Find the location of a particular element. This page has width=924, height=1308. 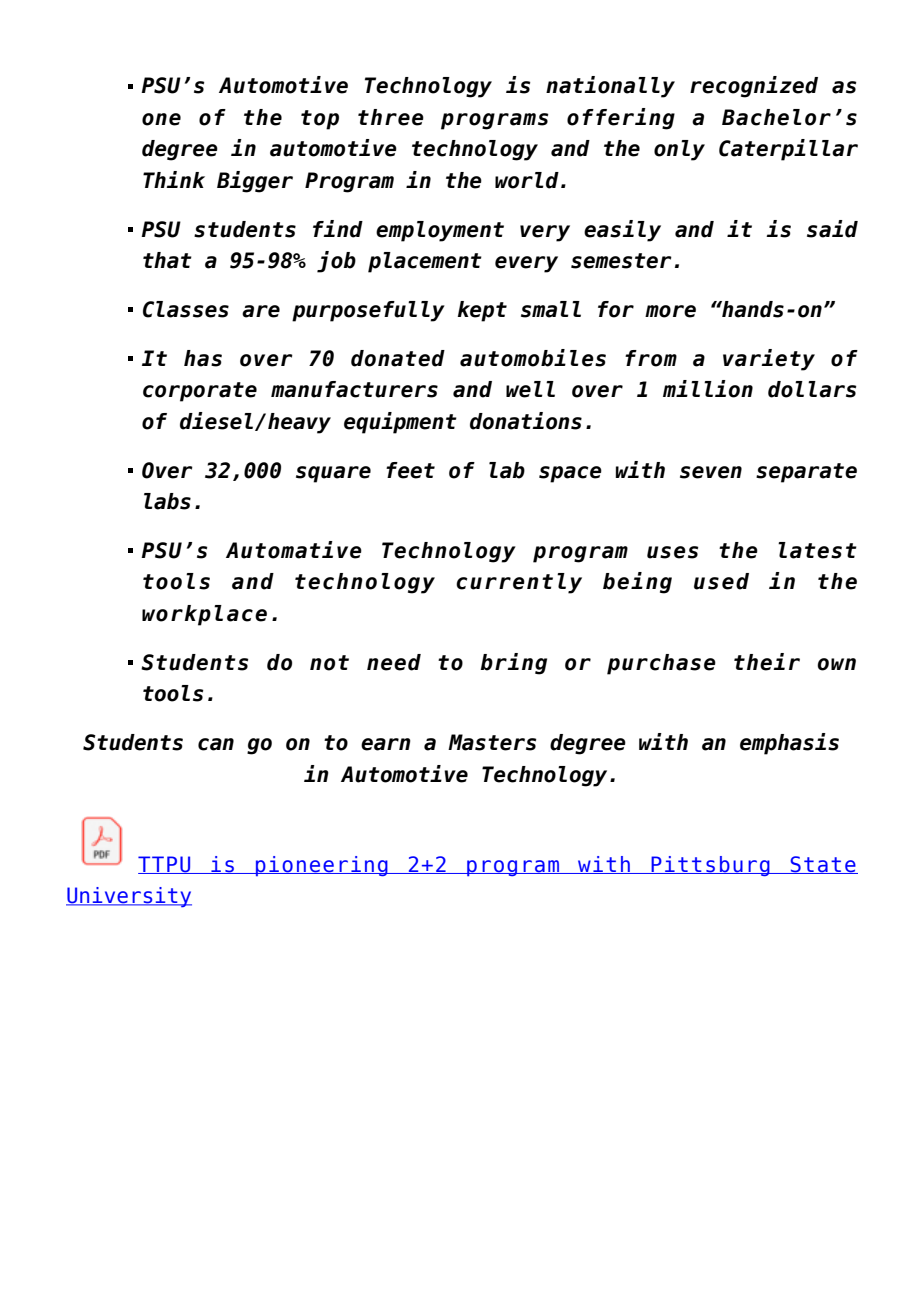

seven is located at coordinates (711, 472).
